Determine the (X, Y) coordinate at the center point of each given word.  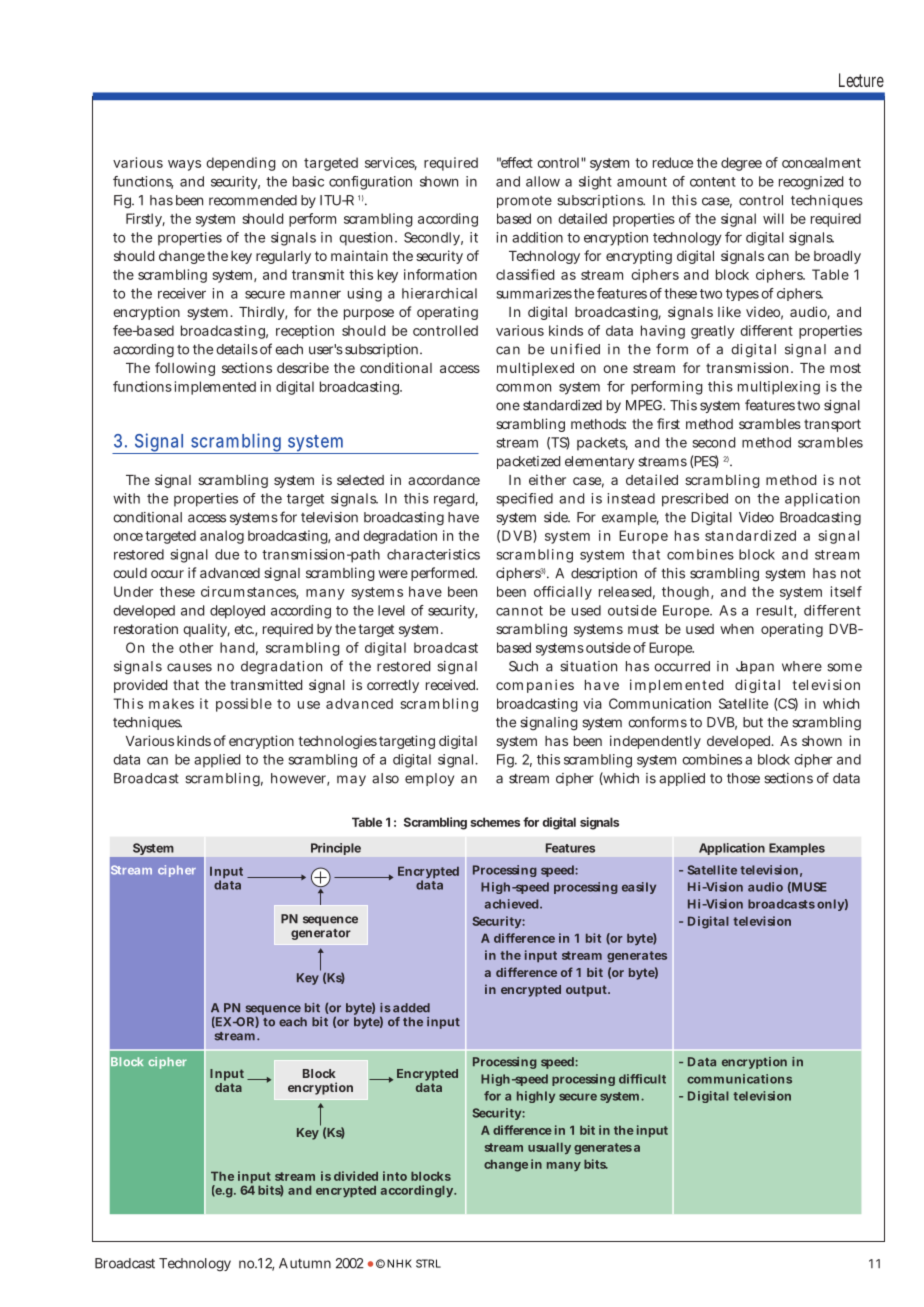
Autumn (305, 1263)
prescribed (695, 500)
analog (222, 537)
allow (543, 181)
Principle (336, 849)
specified (525, 500)
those (743, 778)
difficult (642, 1079)
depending (241, 164)
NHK (399, 1263)
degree (741, 164)
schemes (495, 822)
